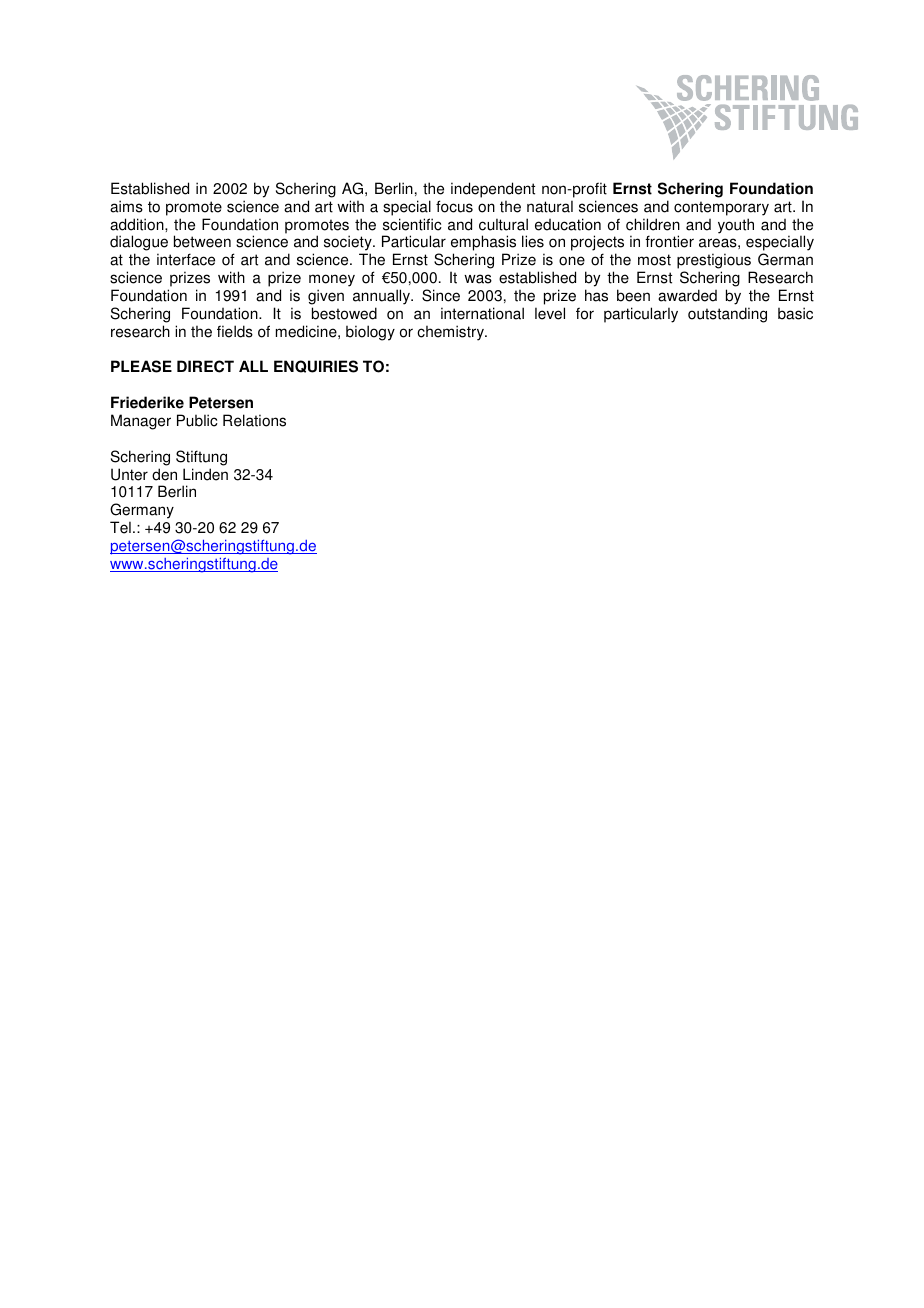 The width and height of the page is (924, 1308). I want to click on ENQUIRIES, so click(316, 366).
